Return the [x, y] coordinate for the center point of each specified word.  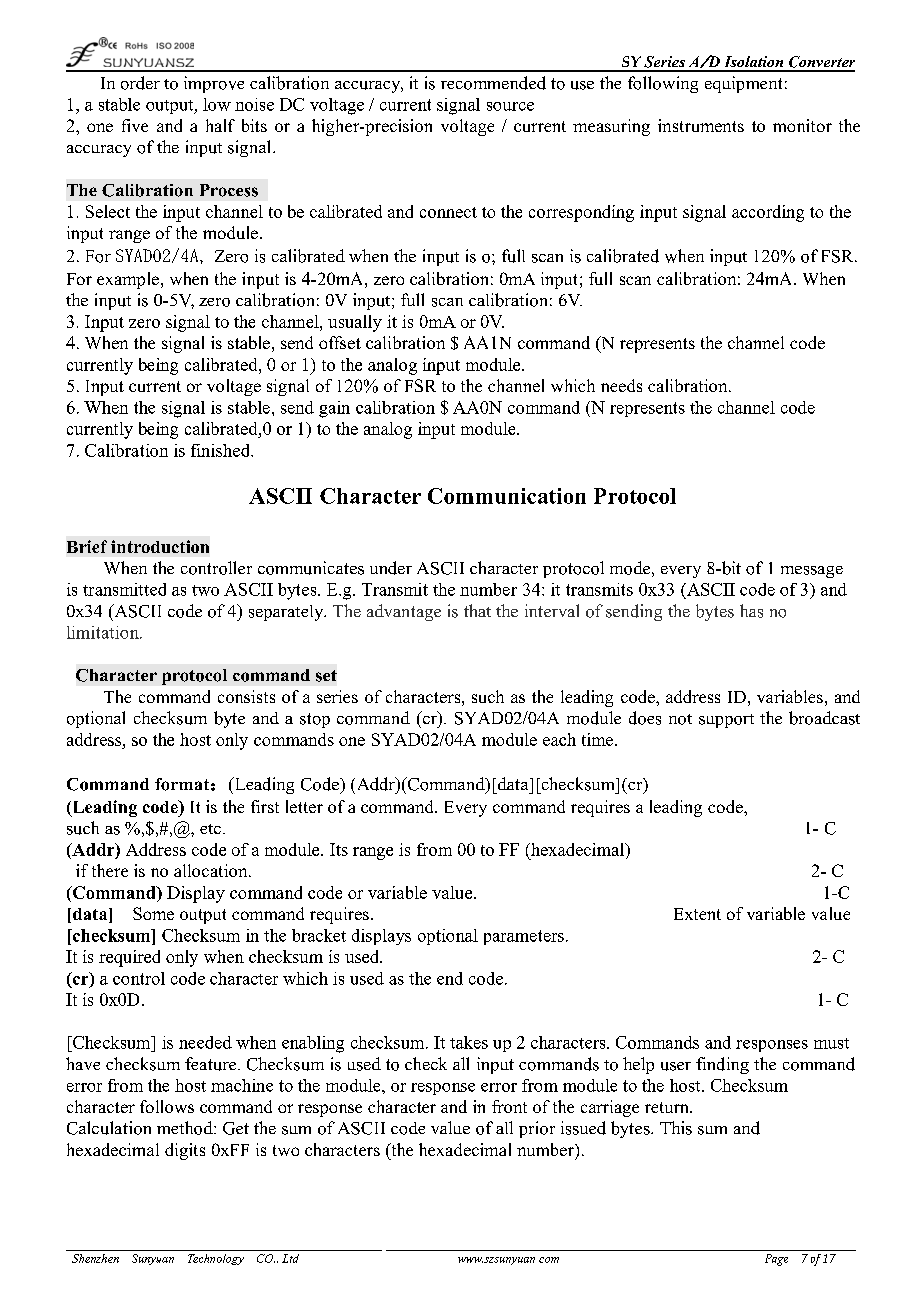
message [812, 572]
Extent [697, 914]
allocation [212, 870]
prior [537, 1129]
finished [222, 450]
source [510, 106]
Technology [216, 1259]
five [135, 125]
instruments [701, 125]
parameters [524, 937]
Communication [507, 496]
